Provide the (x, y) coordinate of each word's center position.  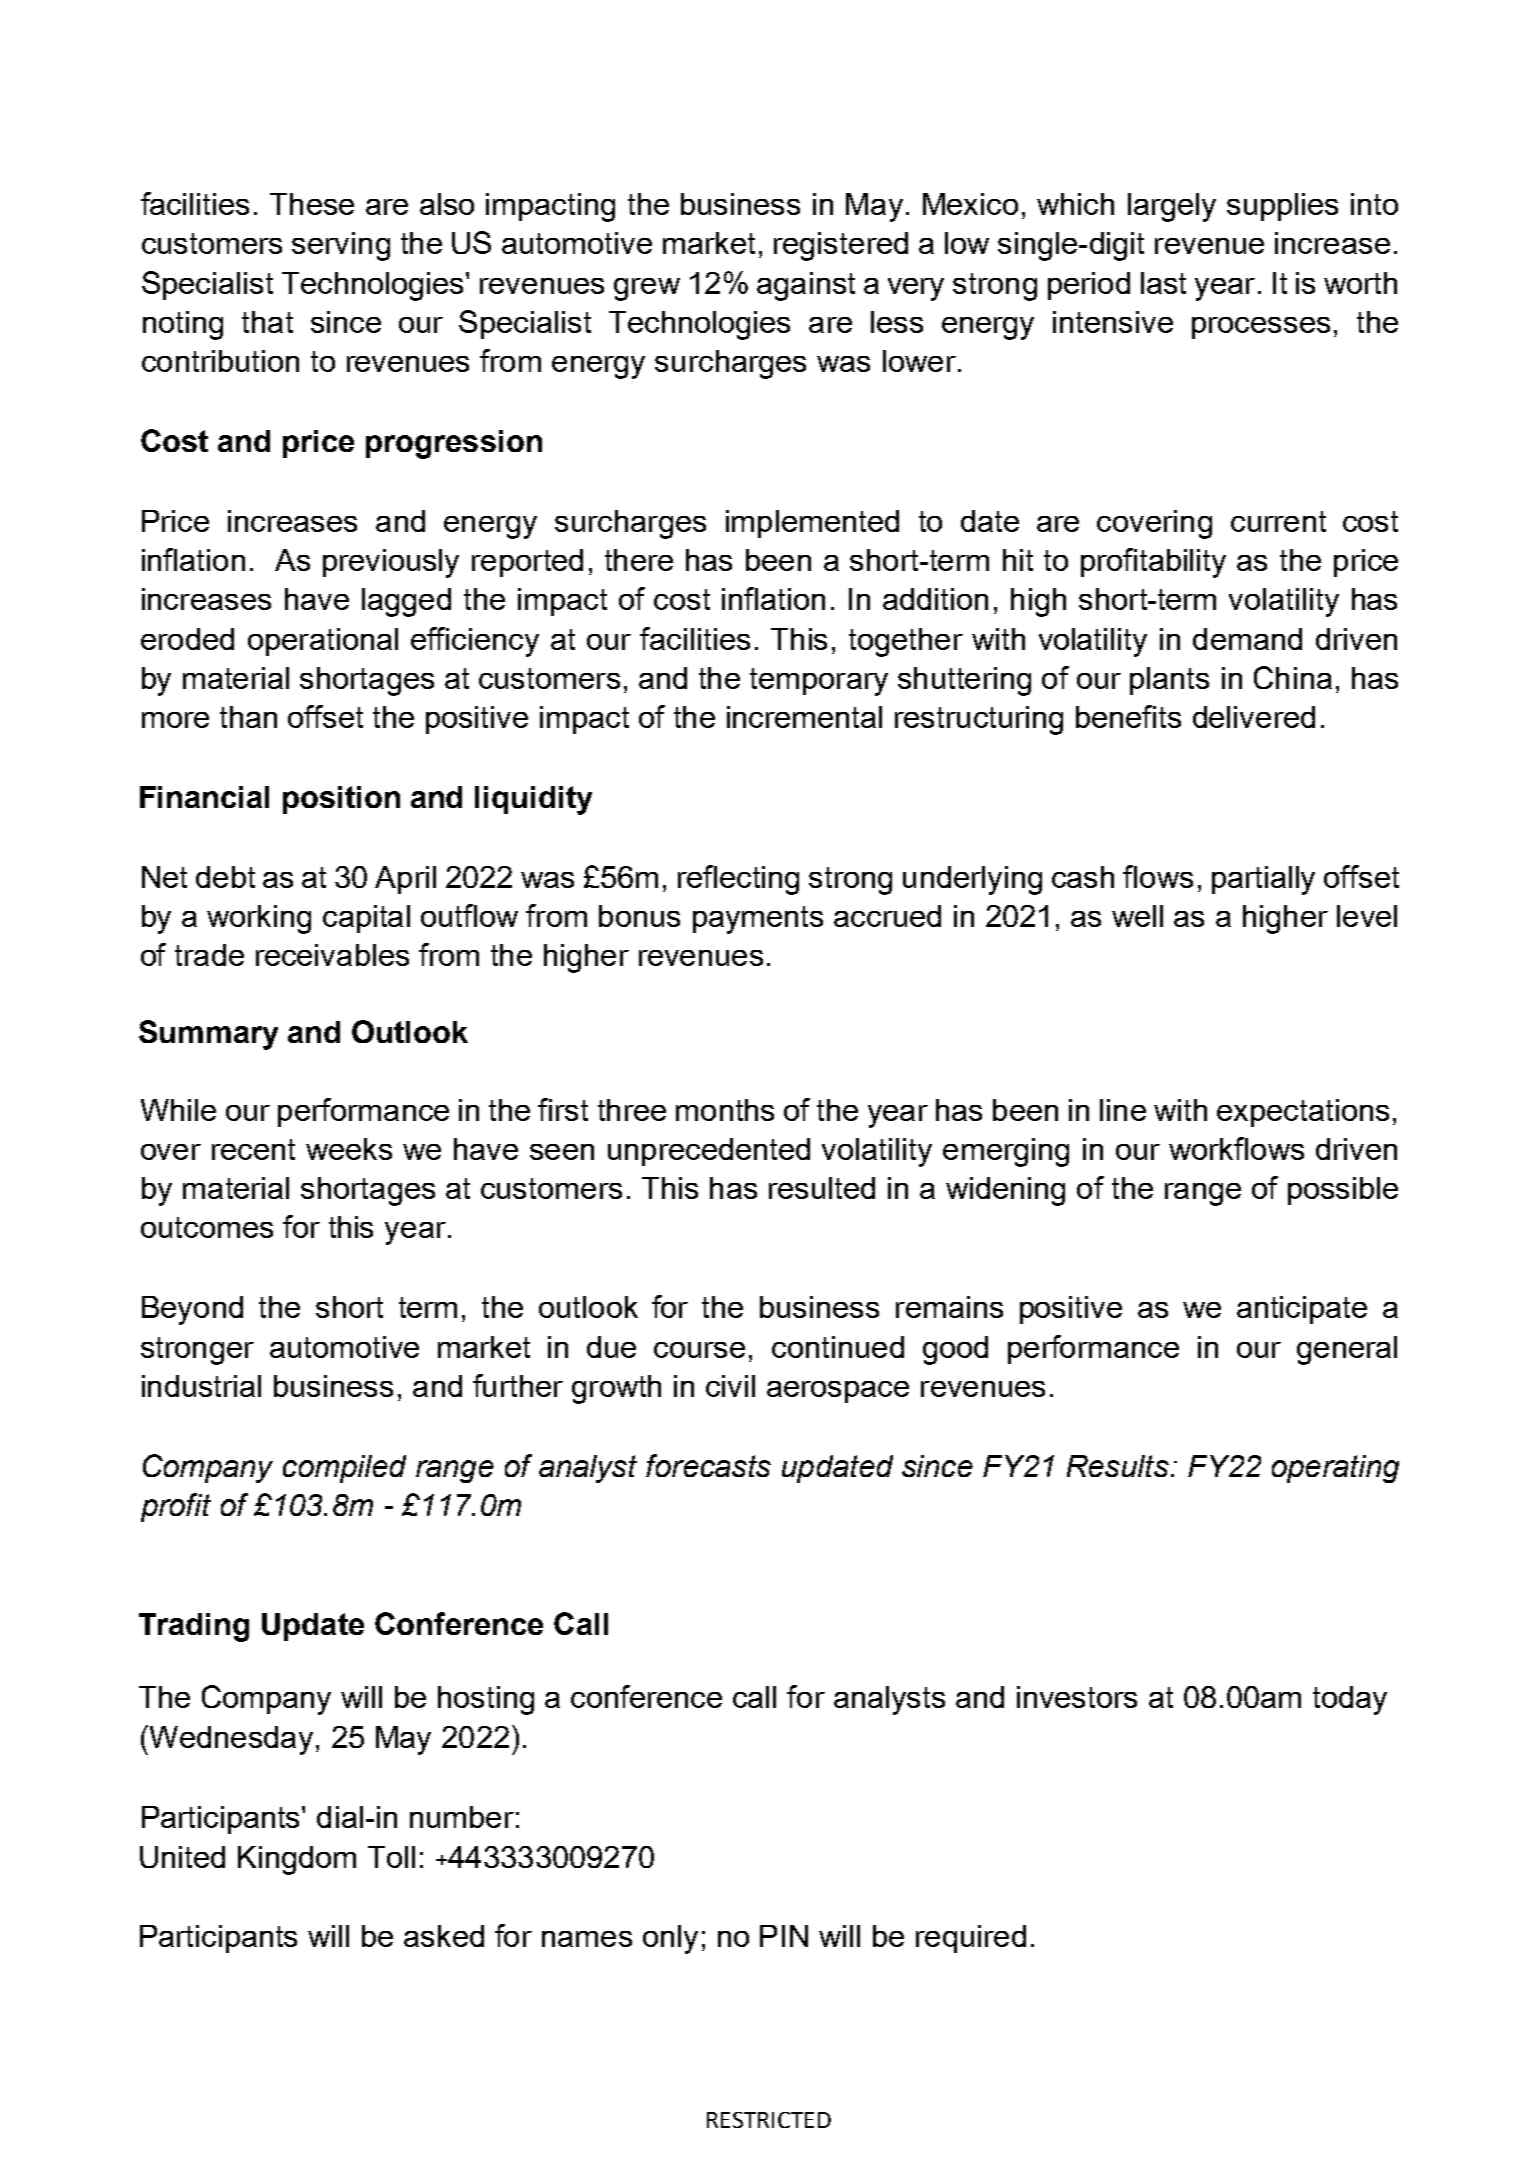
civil (730, 1386)
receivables (332, 955)
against (806, 286)
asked (444, 1936)
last (1163, 283)
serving (341, 246)
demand (1247, 639)
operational (323, 642)
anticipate (1302, 1310)
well (1137, 916)
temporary (819, 682)
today (1350, 1700)
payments (758, 920)
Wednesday (230, 1740)
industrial (201, 1386)
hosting (486, 1700)
